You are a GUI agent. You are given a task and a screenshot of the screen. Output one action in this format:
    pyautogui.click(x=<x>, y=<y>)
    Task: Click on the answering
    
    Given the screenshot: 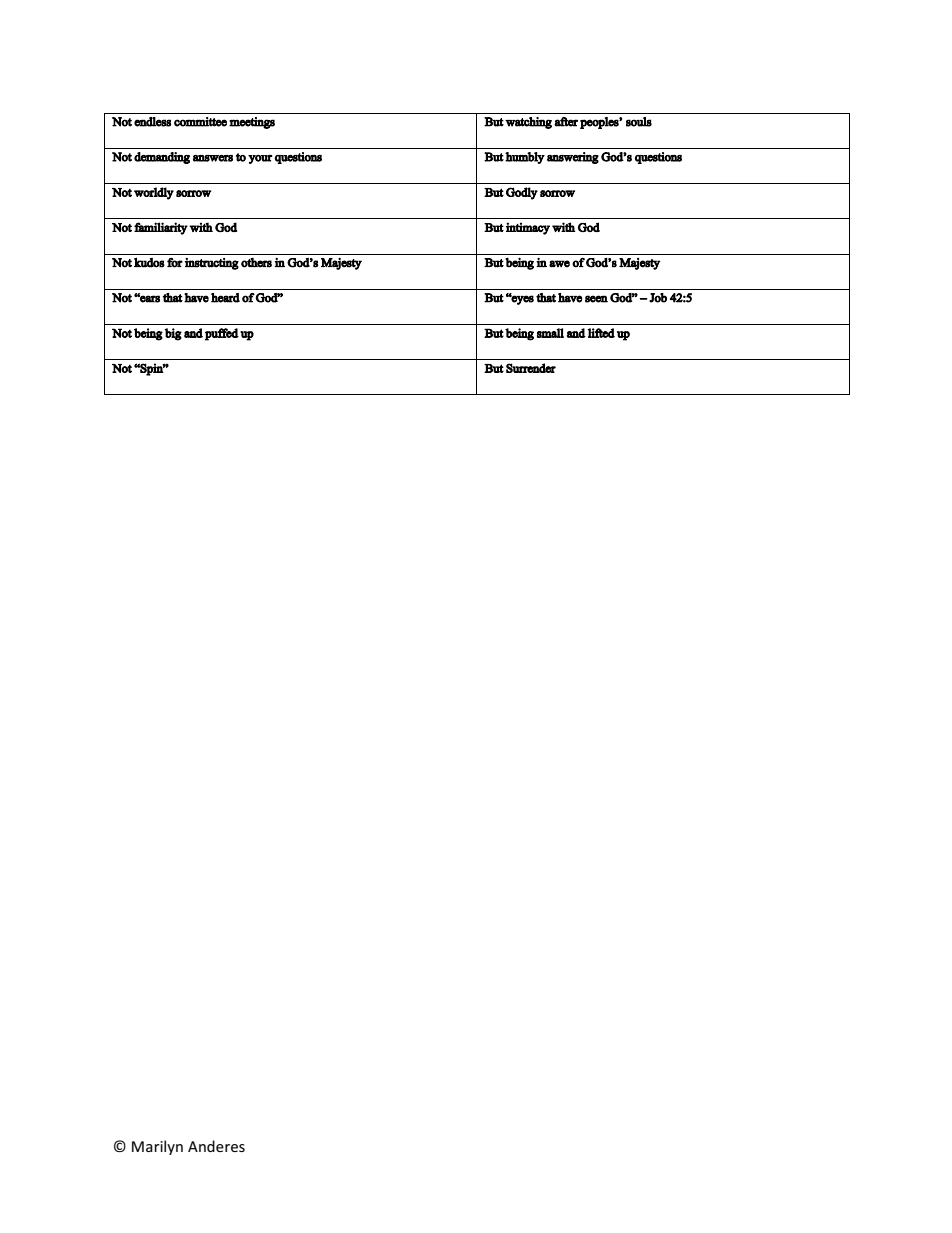 What is the action you would take?
    pyautogui.click(x=573, y=158)
